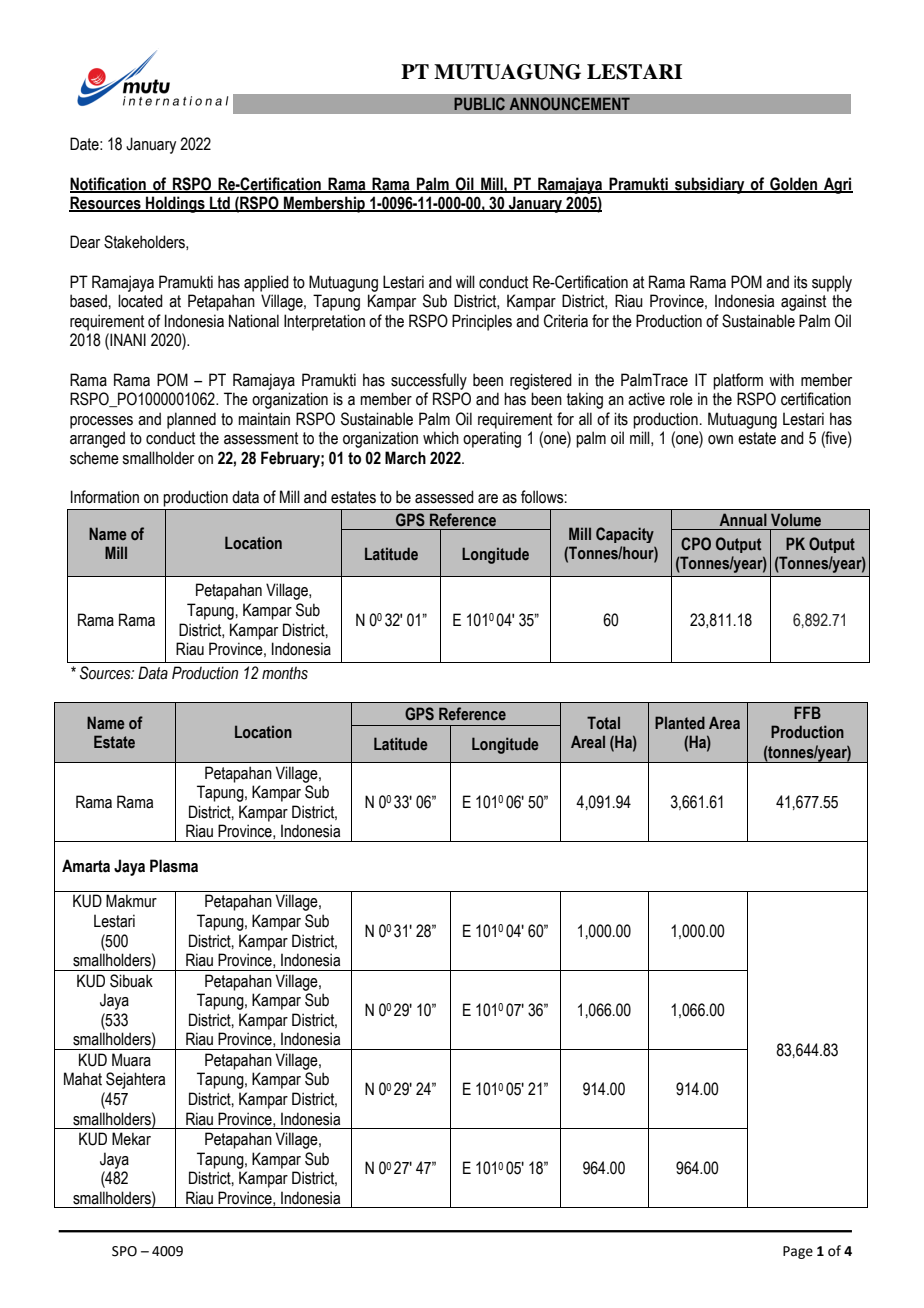 The width and height of the page is (924, 1308). What do you see at coordinates (738, 381) in the page?
I see `platform` at bounding box center [738, 381].
